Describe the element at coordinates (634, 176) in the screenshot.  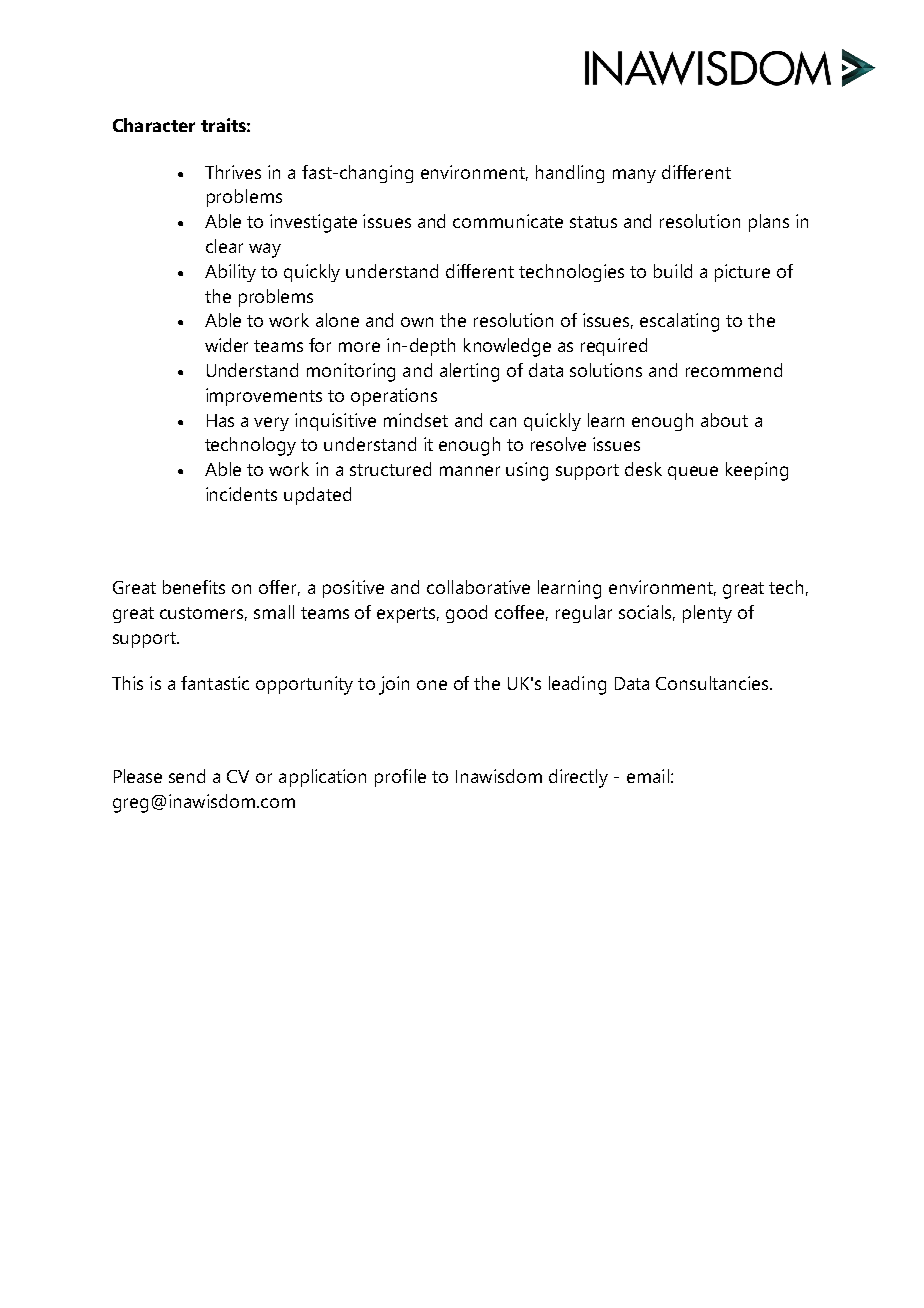
I see `many` at that location.
